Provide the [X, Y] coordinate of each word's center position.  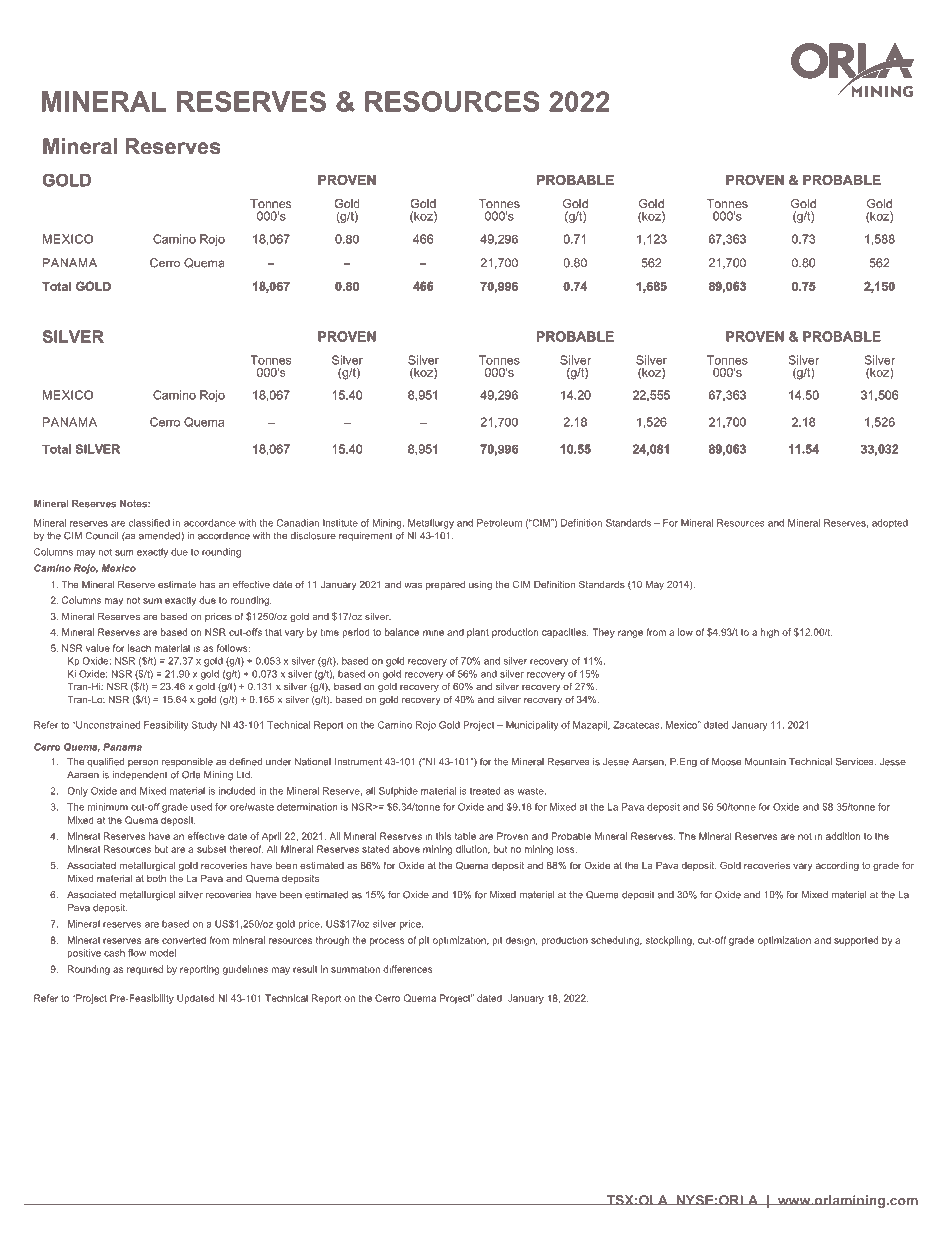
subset [212, 849]
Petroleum [499, 523]
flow [137, 953]
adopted [890, 523]
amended [160, 536]
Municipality [532, 726]
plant [478, 633]
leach [139, 648]
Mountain [765, 762]
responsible [187, 762]
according [837, 866]
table [465, 836]
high [770, 633]
